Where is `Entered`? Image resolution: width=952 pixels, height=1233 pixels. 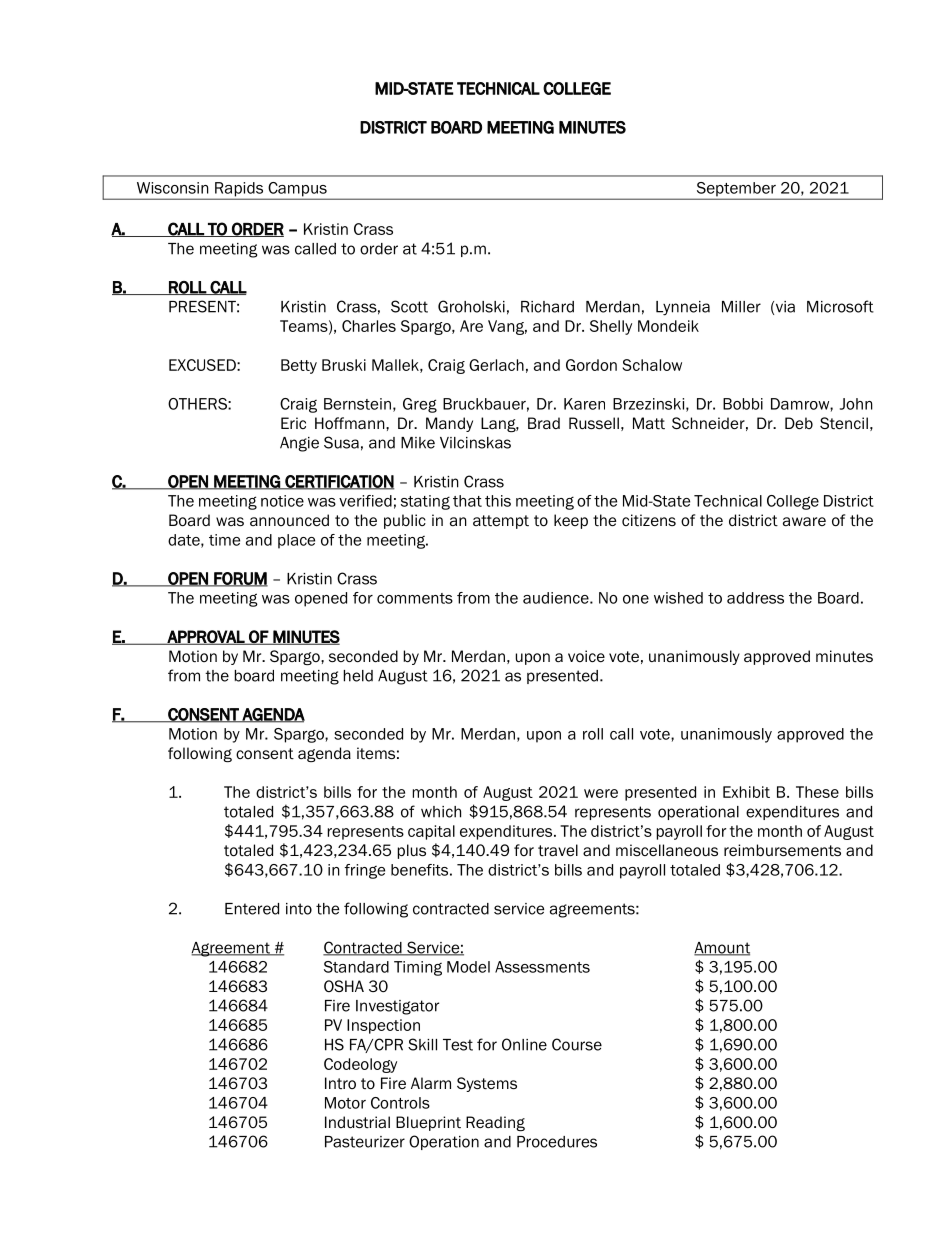
Entered is located at coordinates (252, 909).
